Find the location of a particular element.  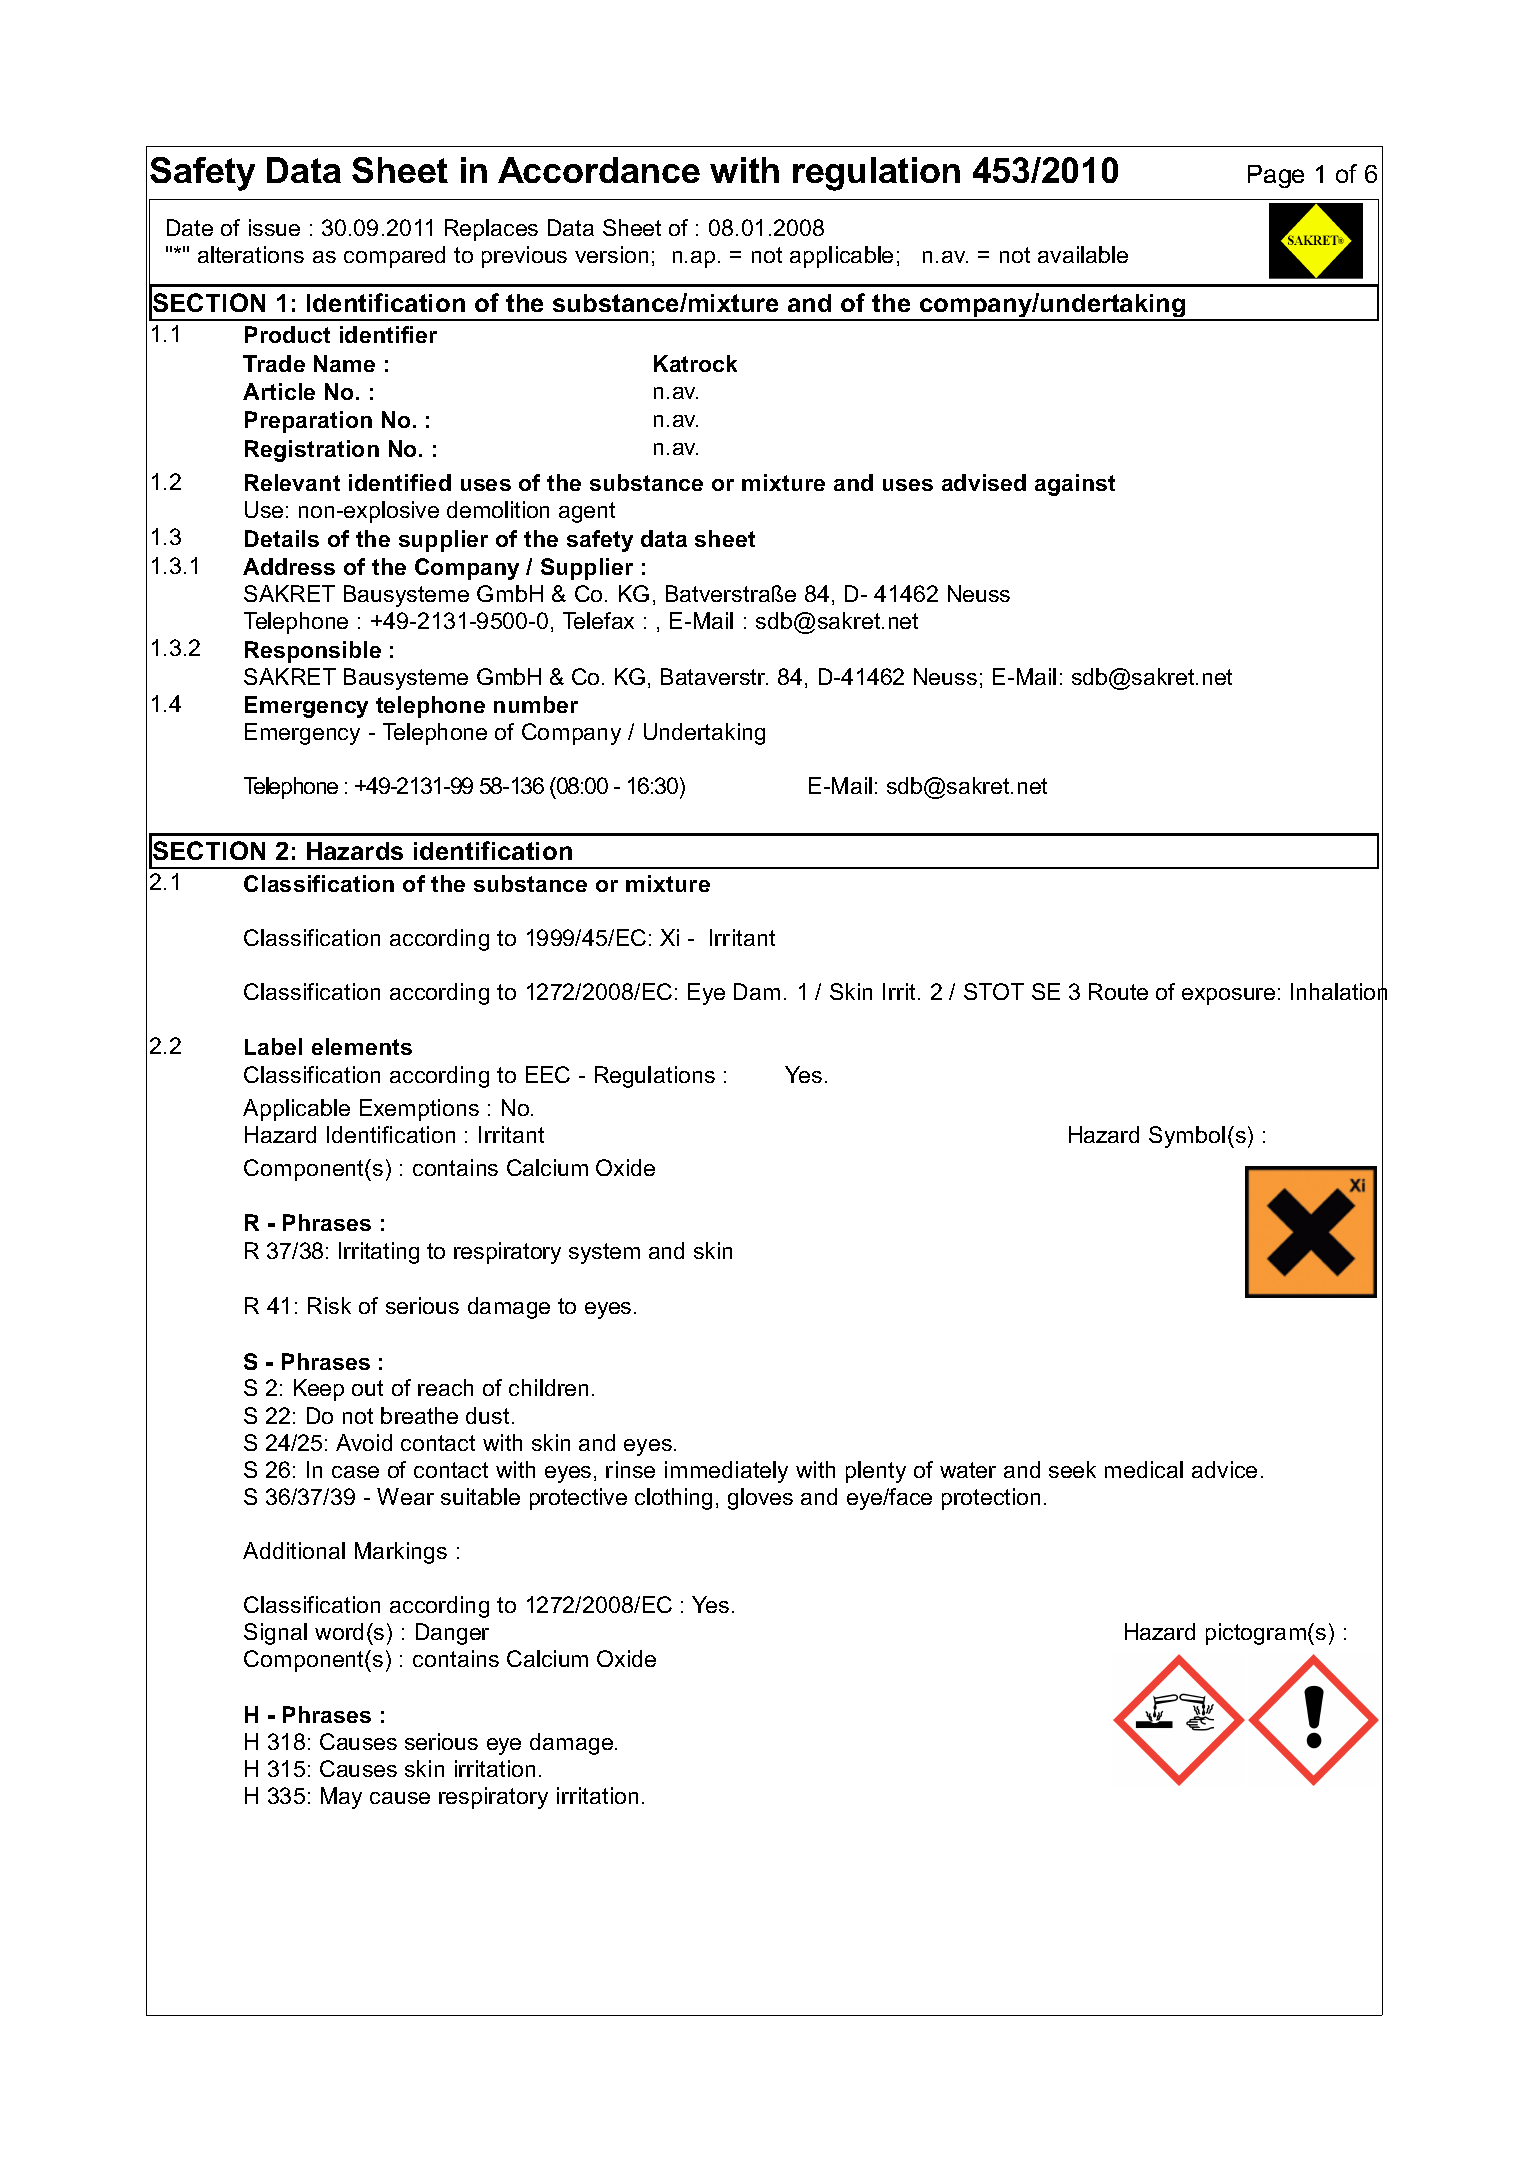

version is located at coordinates (611, 254).
